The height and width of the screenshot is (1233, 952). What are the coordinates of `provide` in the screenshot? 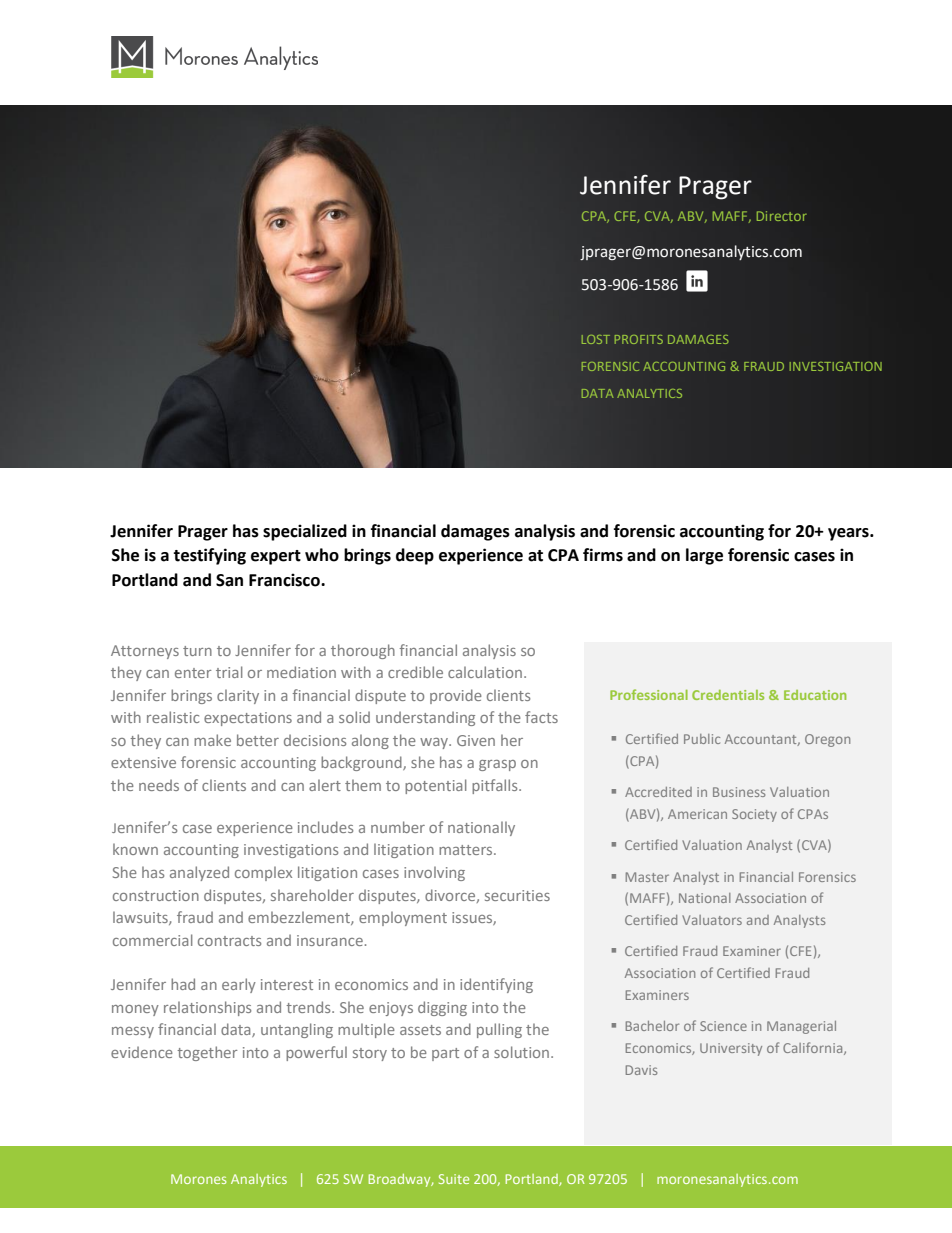 It's located at (456, 696).
